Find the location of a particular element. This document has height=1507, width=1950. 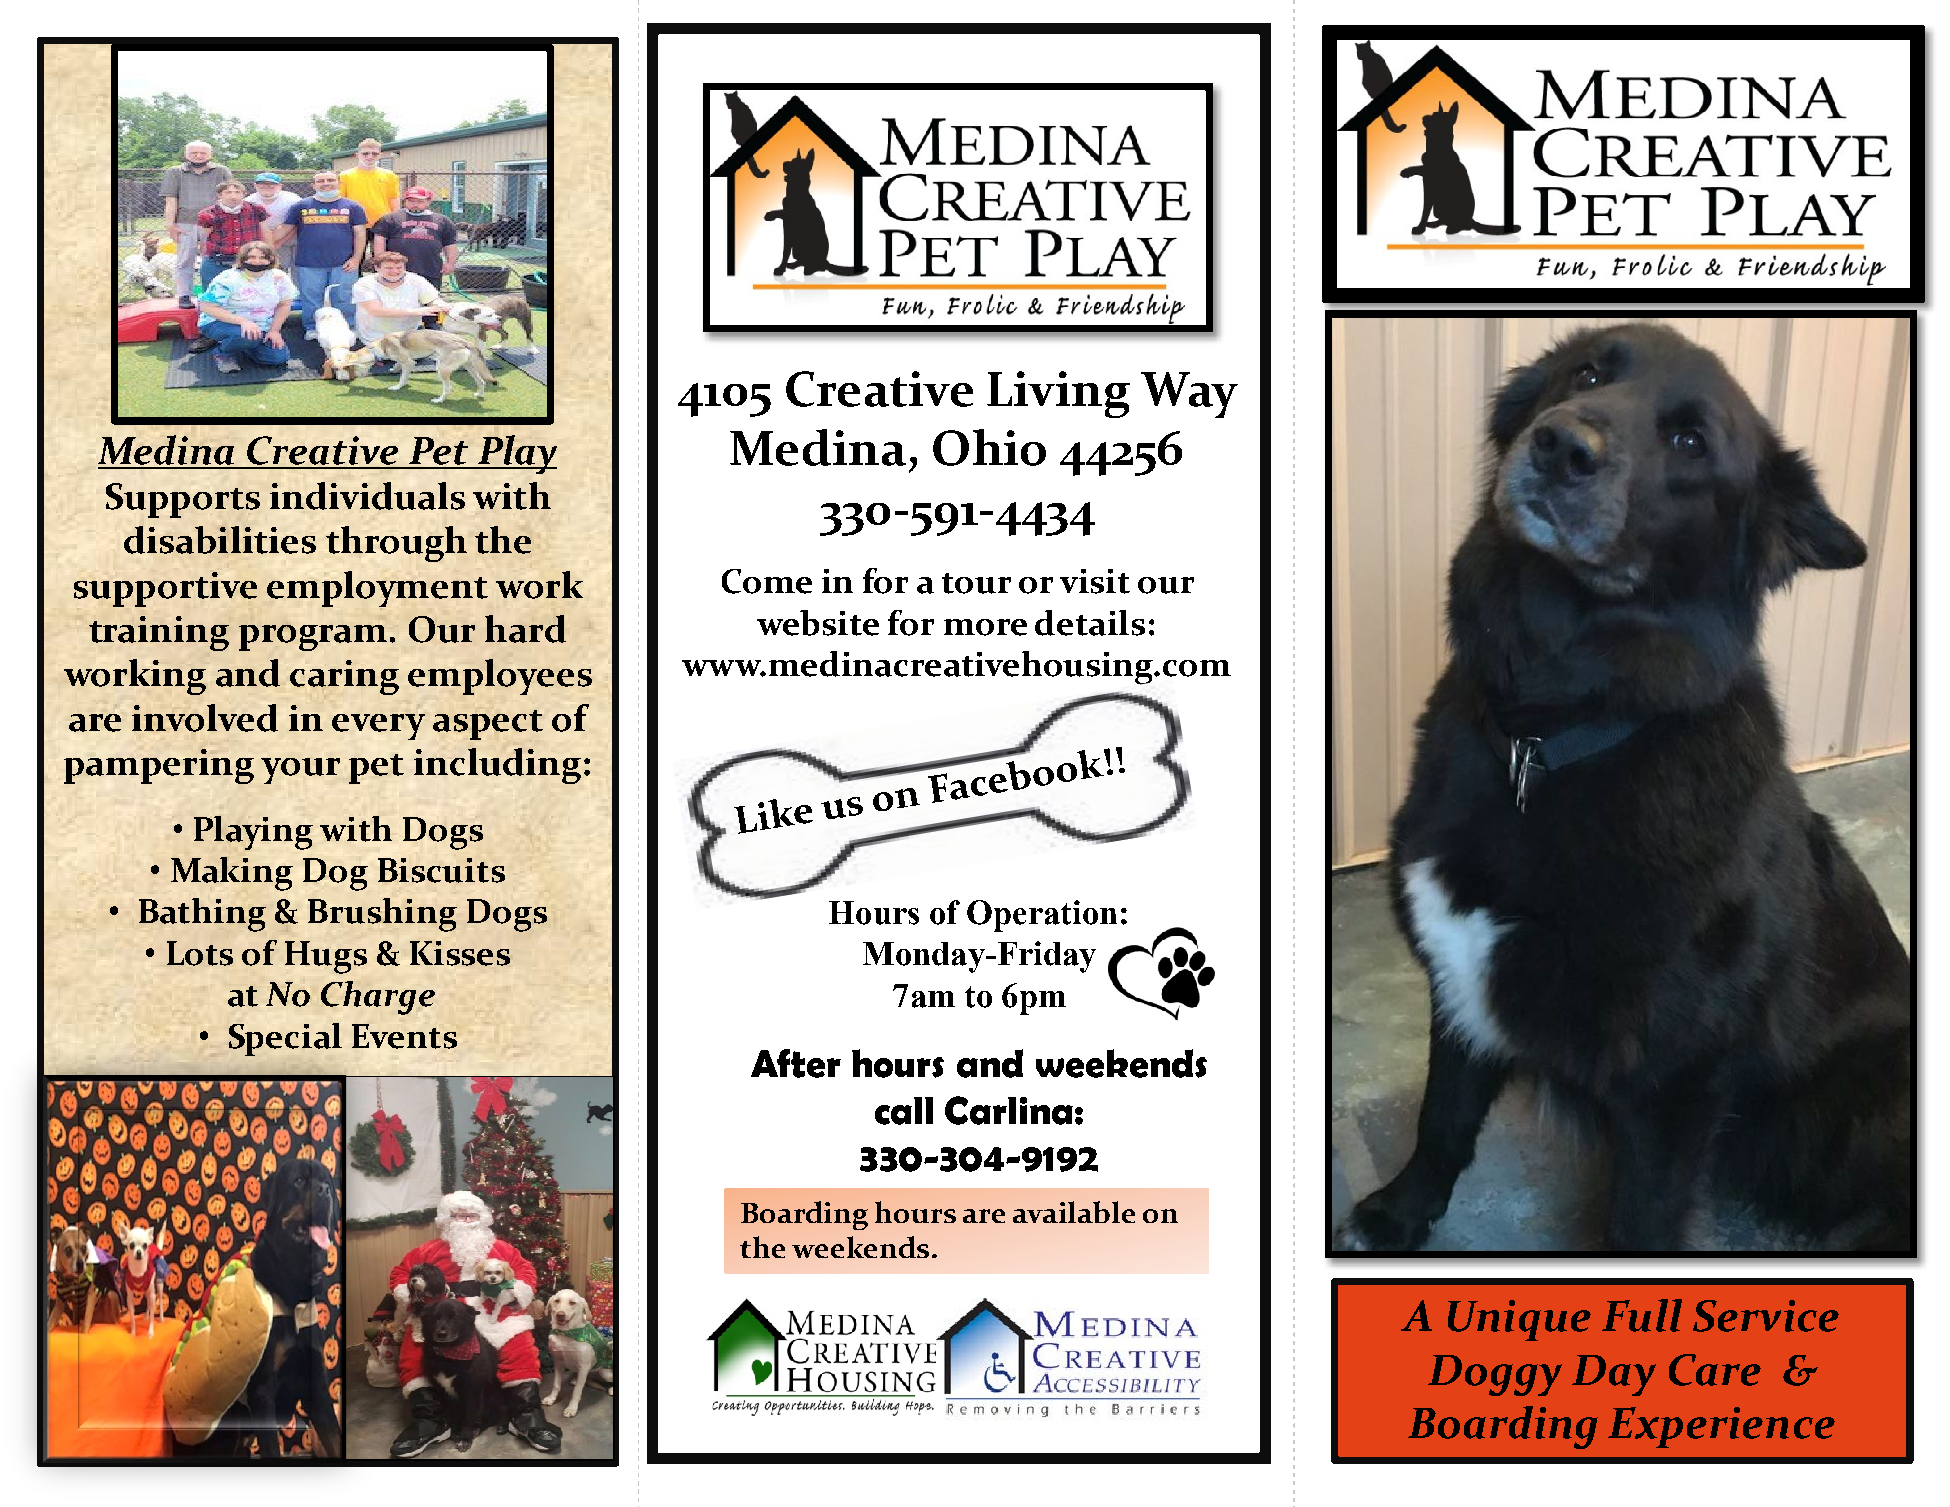

your is located at coordinates (300, 771).
